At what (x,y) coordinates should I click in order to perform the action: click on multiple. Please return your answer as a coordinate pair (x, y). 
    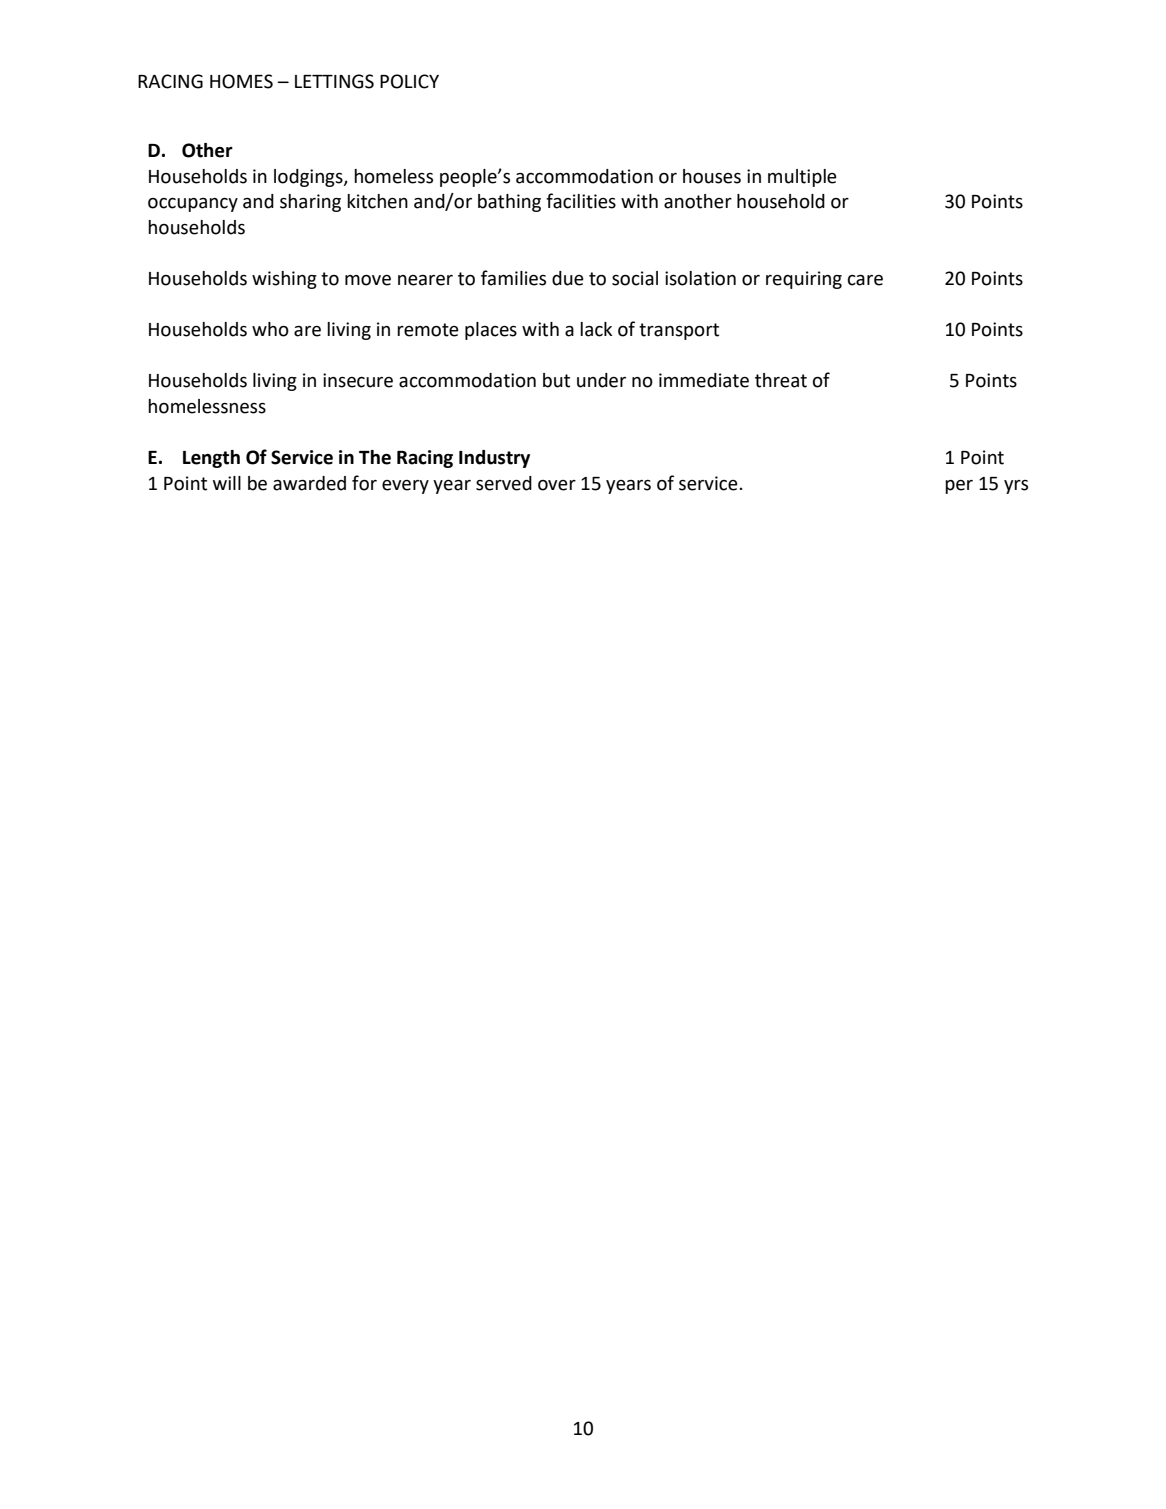
    Looking at the image, I should click on (802, 178).
